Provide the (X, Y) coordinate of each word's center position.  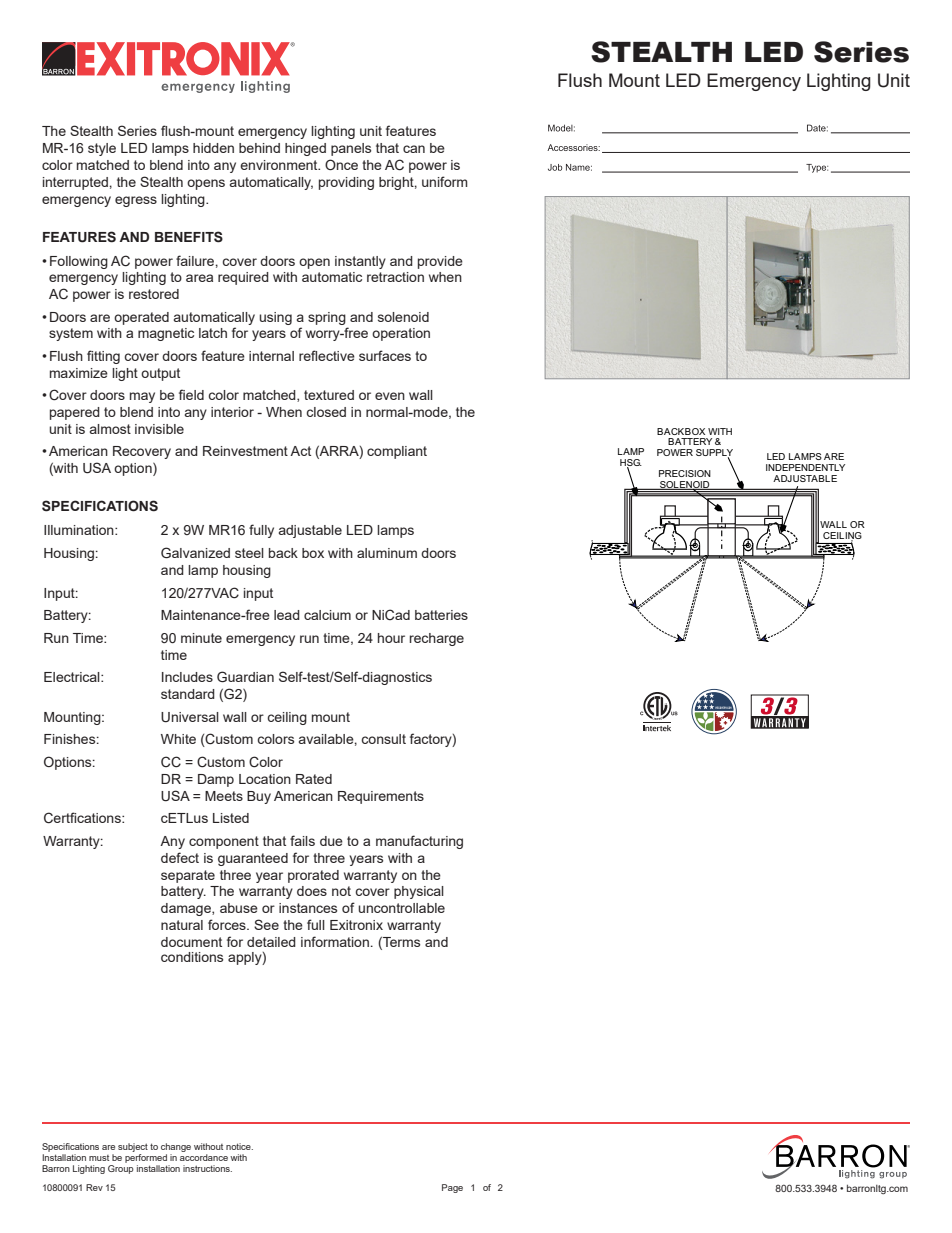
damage (187, 909)
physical (419, 892)
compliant (397, 452)
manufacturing (419, 842)
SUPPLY (714, 454)
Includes (187, 677)
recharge (437, 639)
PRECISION (685, 473)
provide (440, 262)
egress (136, 201)
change (176, 1147)
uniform (445, 181)
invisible (159, 429)
